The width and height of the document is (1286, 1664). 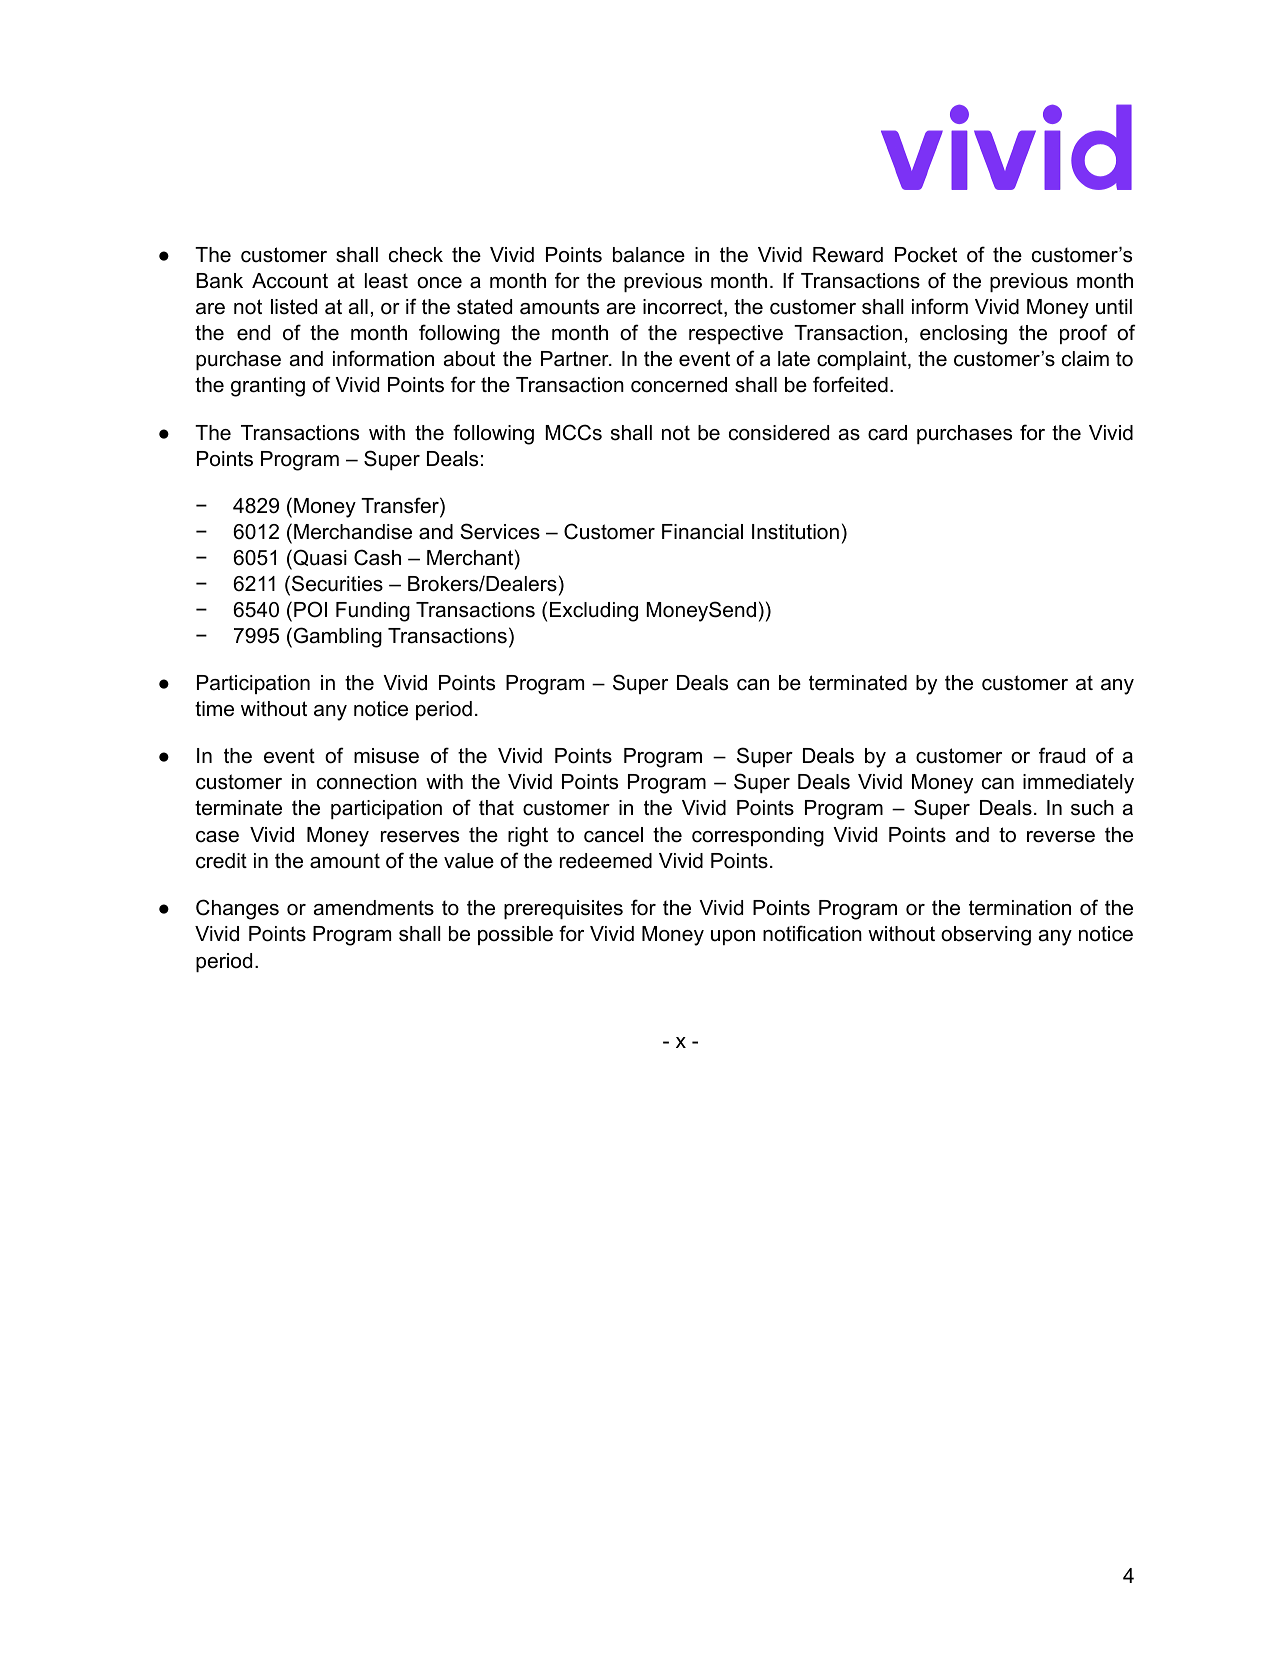 What do you see at coordinates (214, 709) in the document?
I see `time` at bounding box center [214, 709].
